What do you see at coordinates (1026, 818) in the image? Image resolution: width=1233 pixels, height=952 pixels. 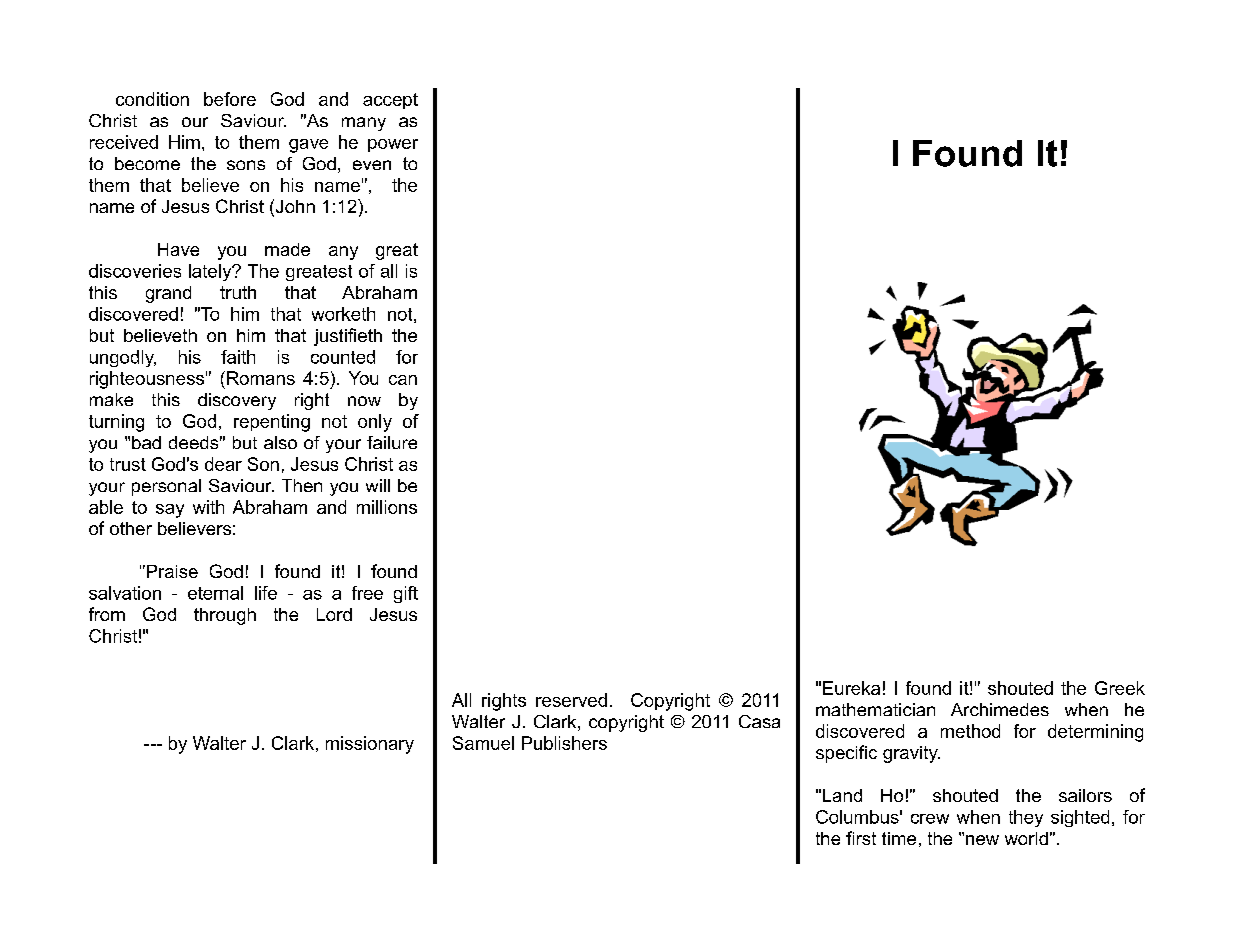 I see `they` at bounding box center [1026, 818].
